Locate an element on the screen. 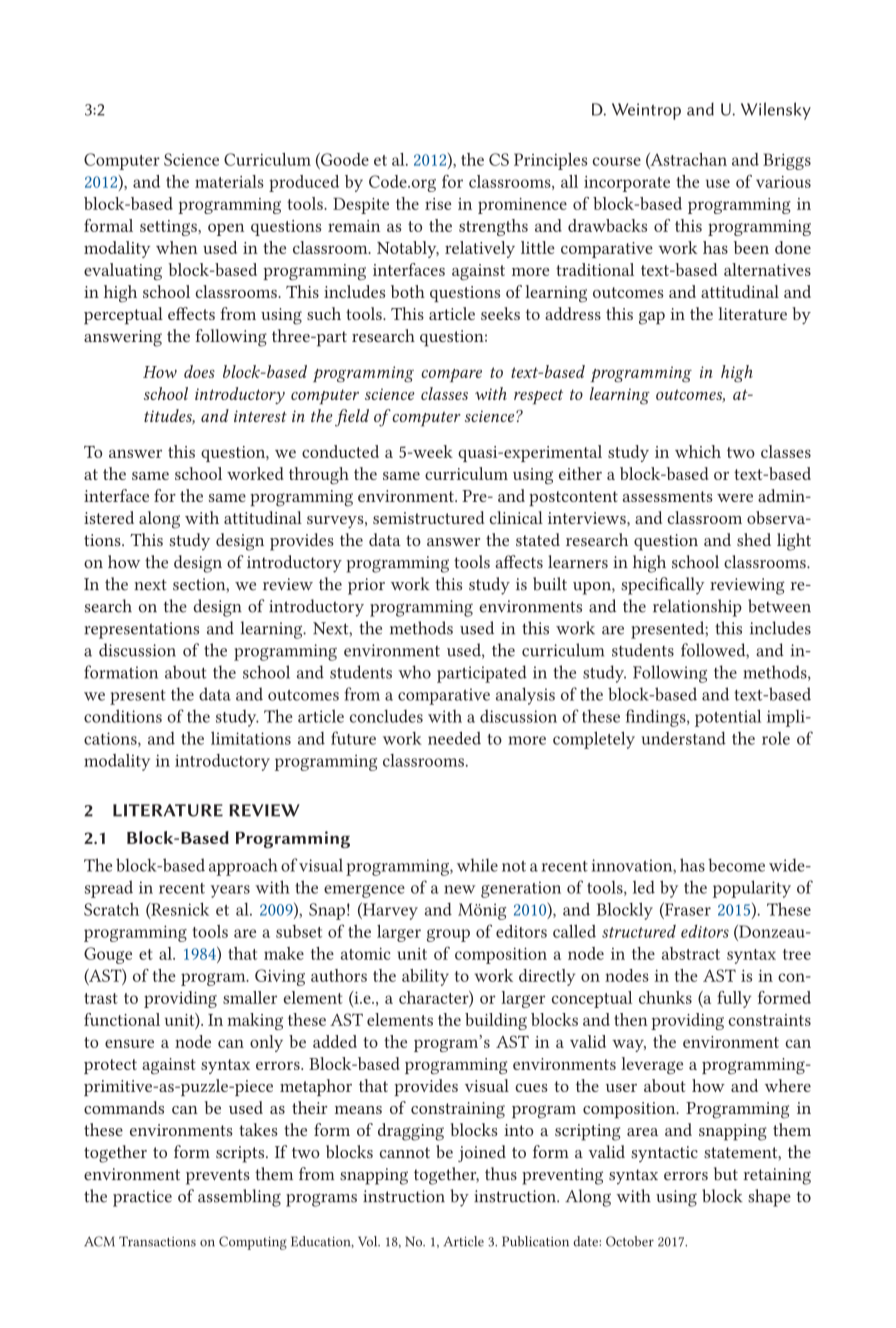 The image size is (896, 1328). potential is located at coordinates (728, 718).
